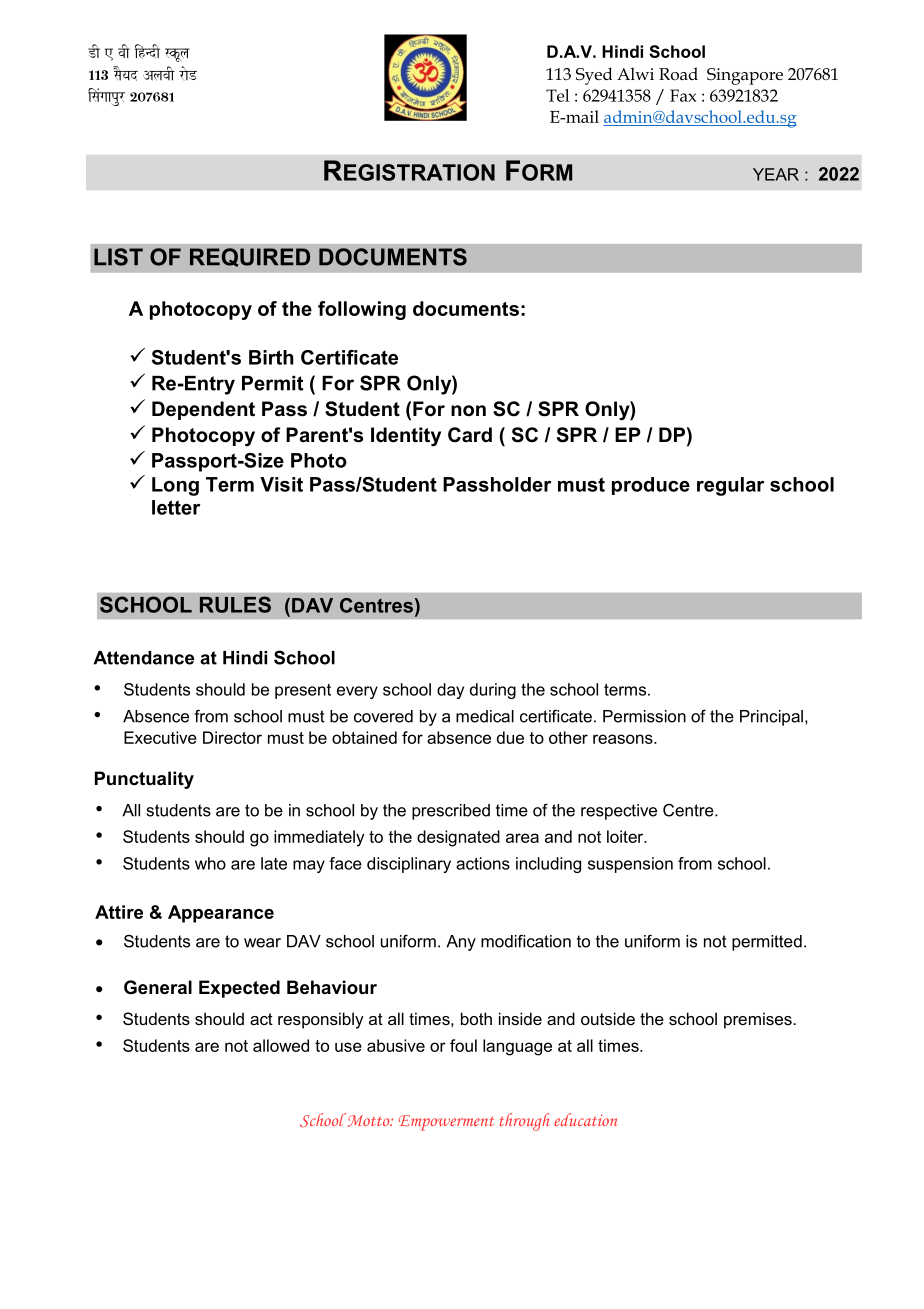 The width and height of the document is (924, 1309). I want to click on Syed, so click(594, 76).
